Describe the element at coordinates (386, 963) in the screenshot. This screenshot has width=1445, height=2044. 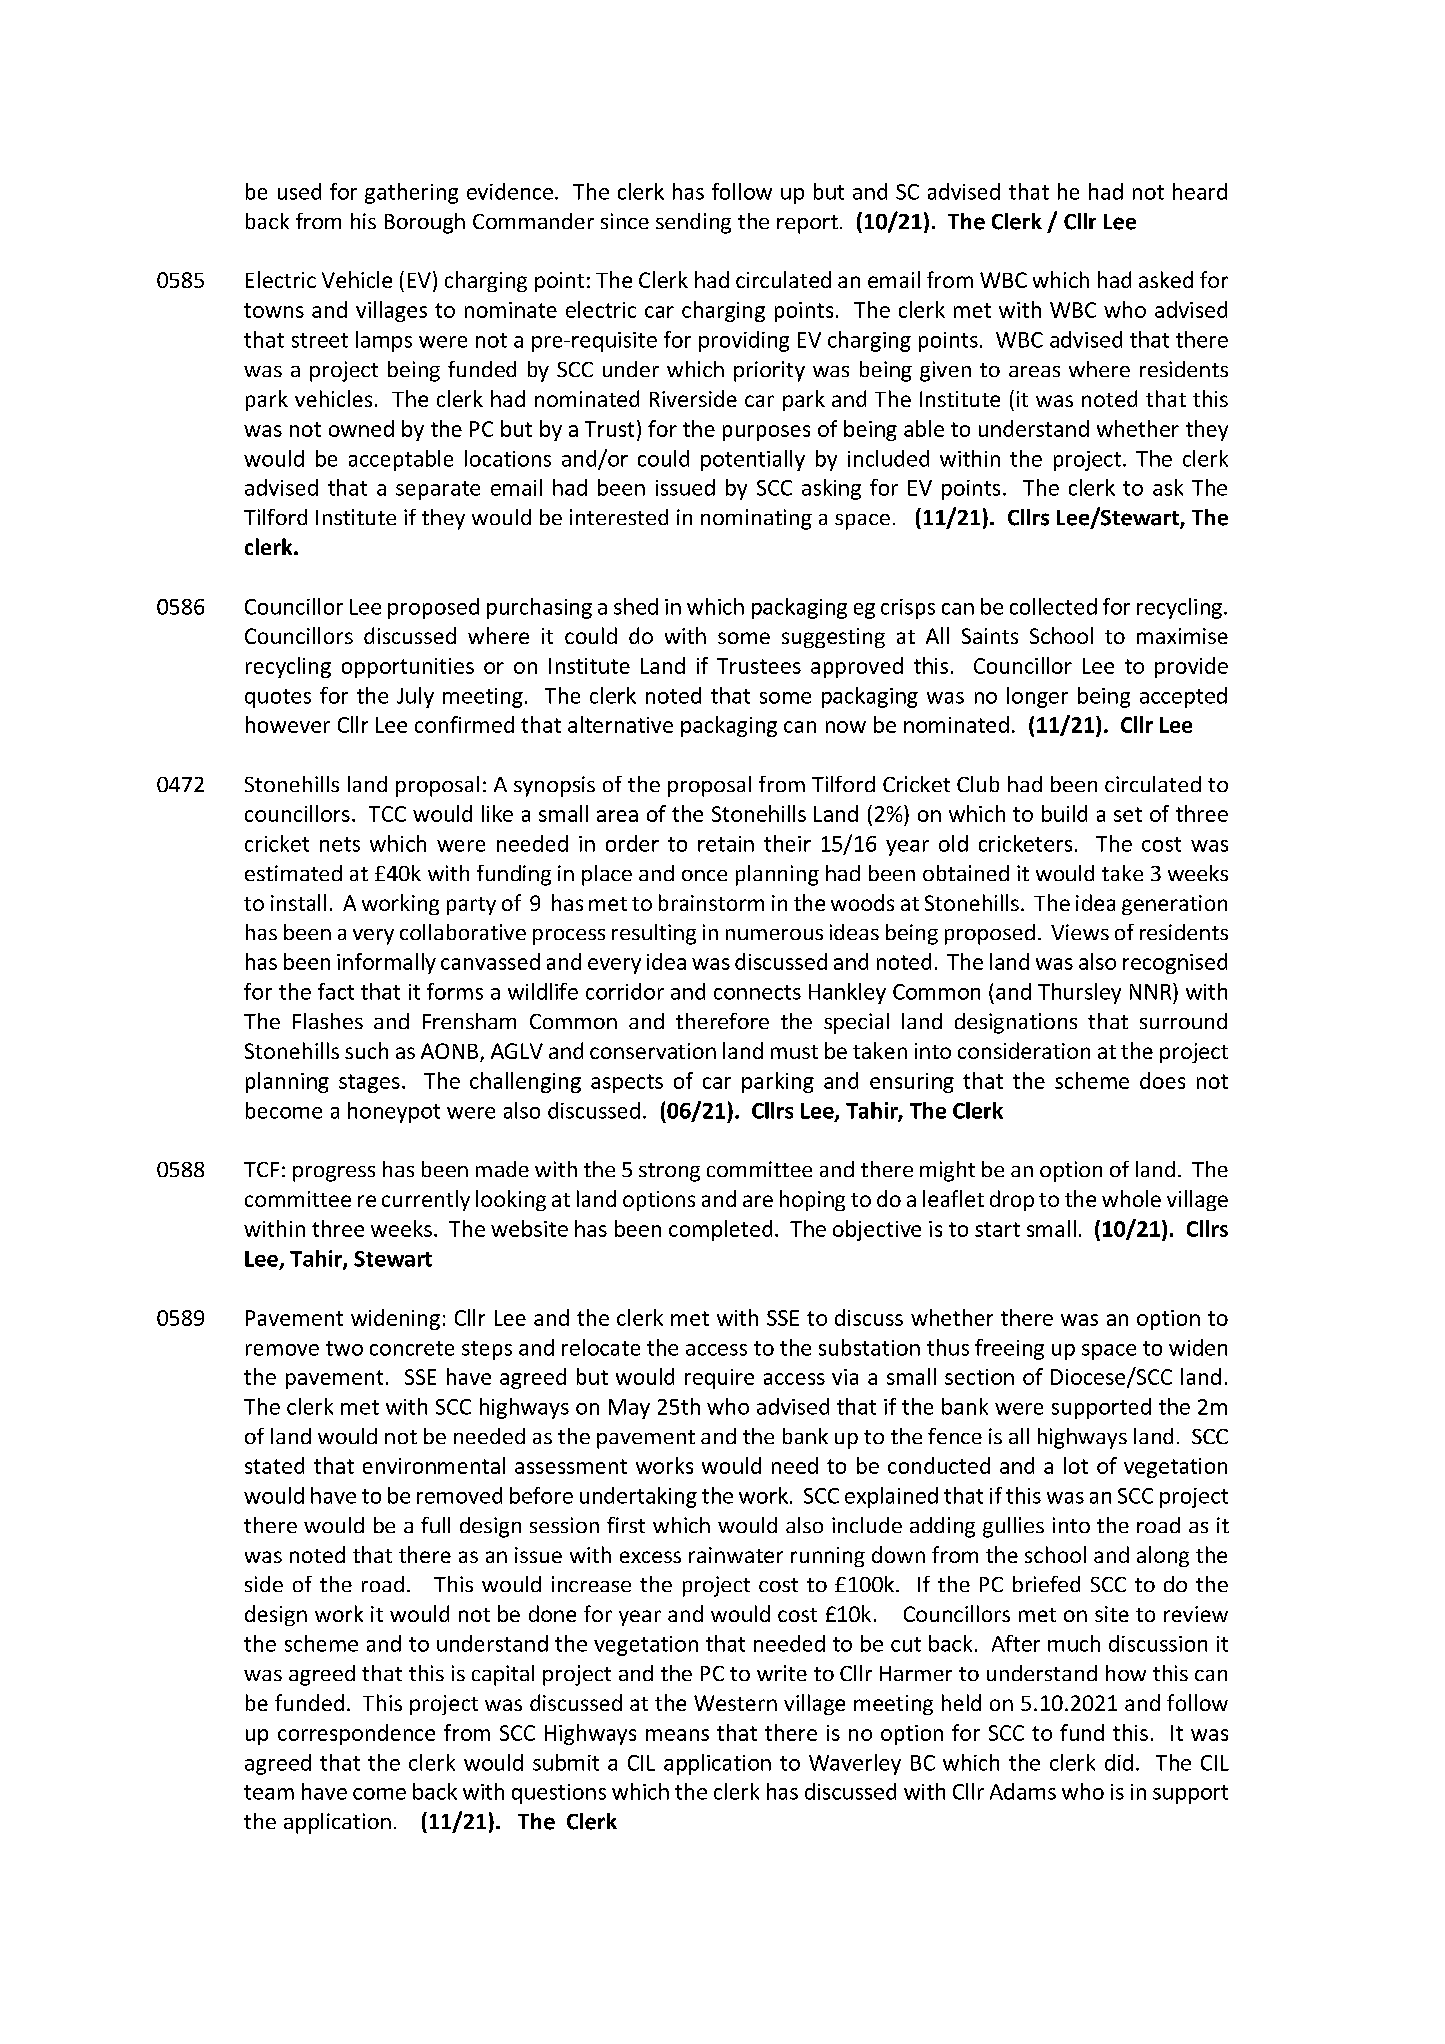
I see `informally` at that location.
